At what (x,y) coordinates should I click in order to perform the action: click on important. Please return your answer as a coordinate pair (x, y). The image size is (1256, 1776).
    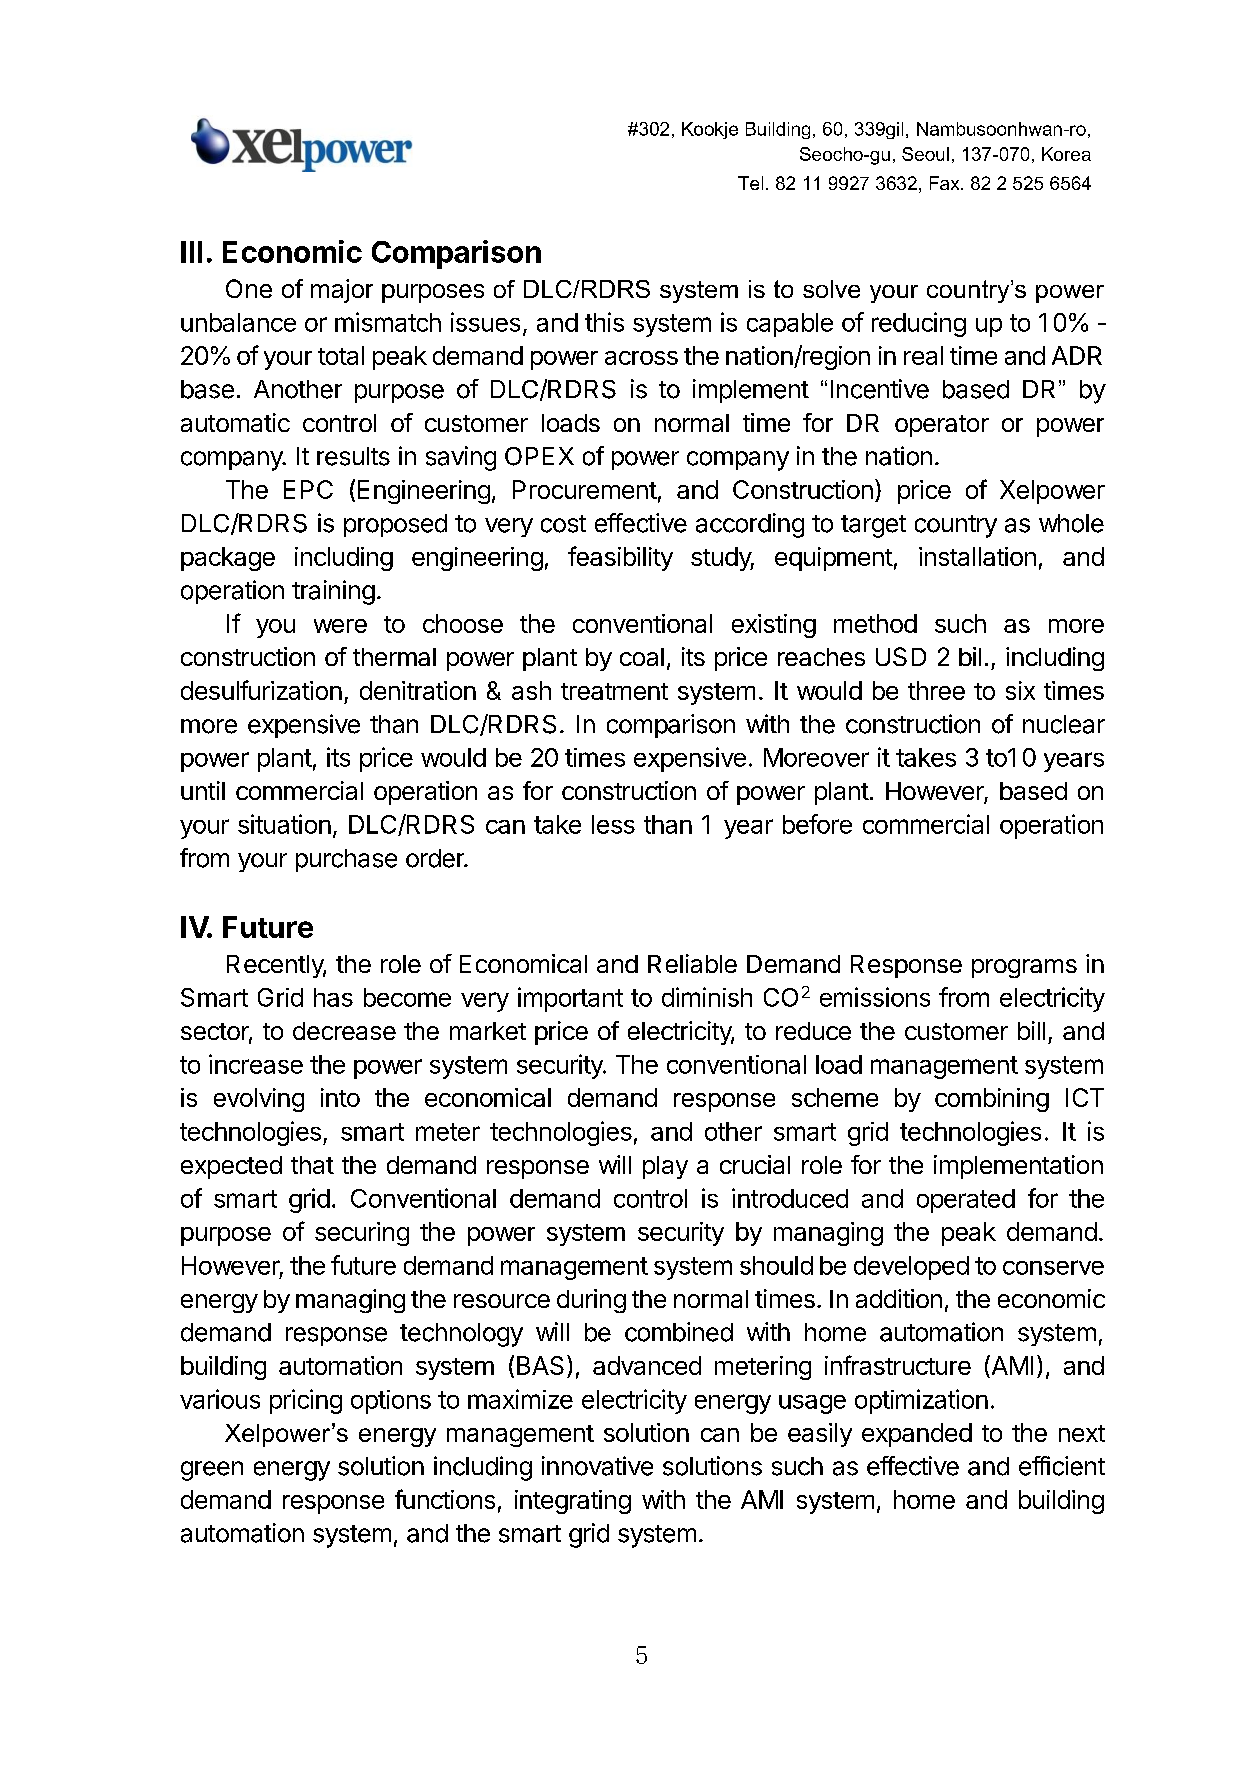
    Looking at the image, I should click on (570, 999).
